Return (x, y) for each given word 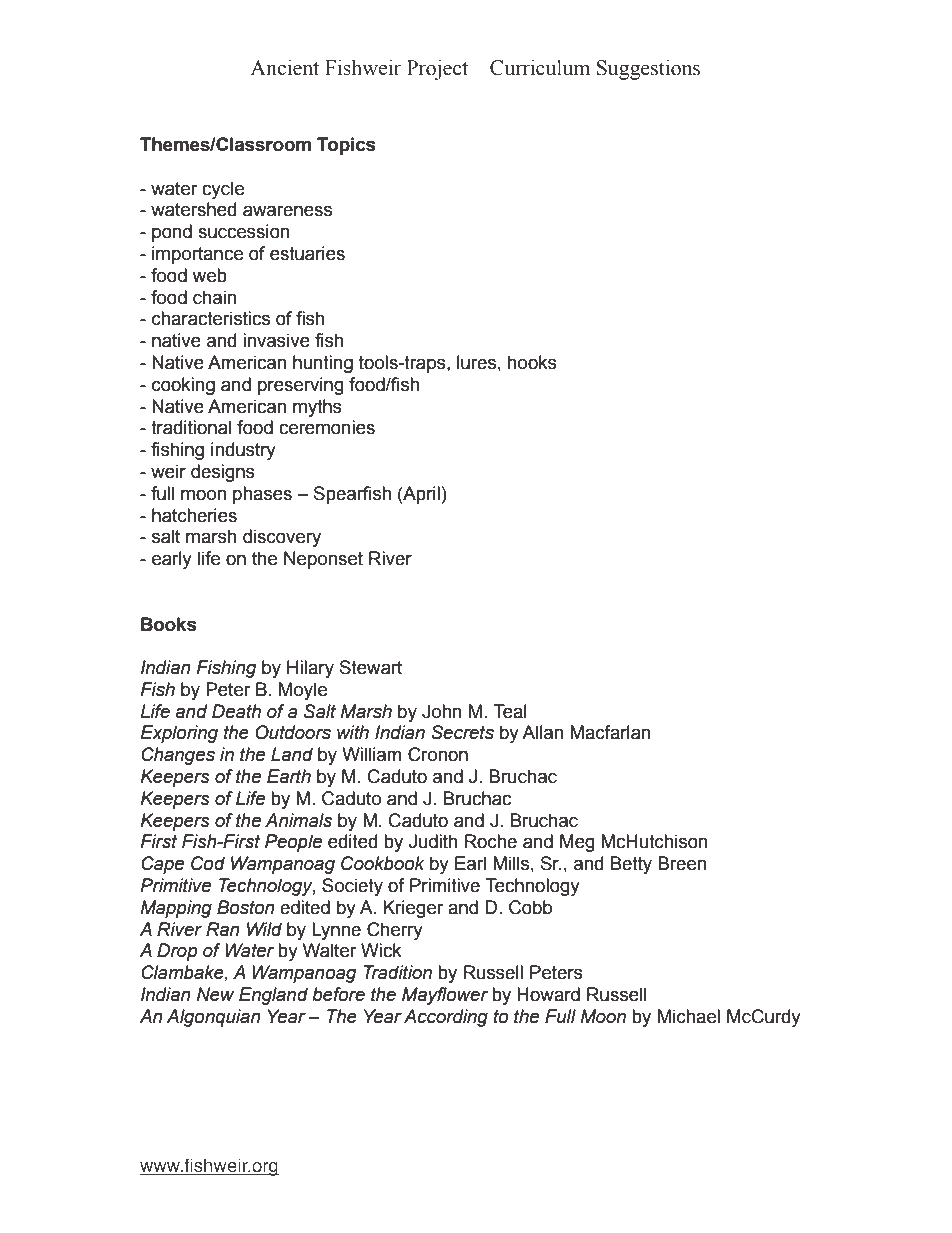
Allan (543, 732)
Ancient (284, 67)
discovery (282, 538)
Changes (178, 756)
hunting (323, 364)
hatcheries (194, 515)
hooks (532, 362)
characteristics (211, 318)
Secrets (462, 732)
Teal (510, 711)
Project (437, 69)
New (215, 994)
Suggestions (648, 69)
